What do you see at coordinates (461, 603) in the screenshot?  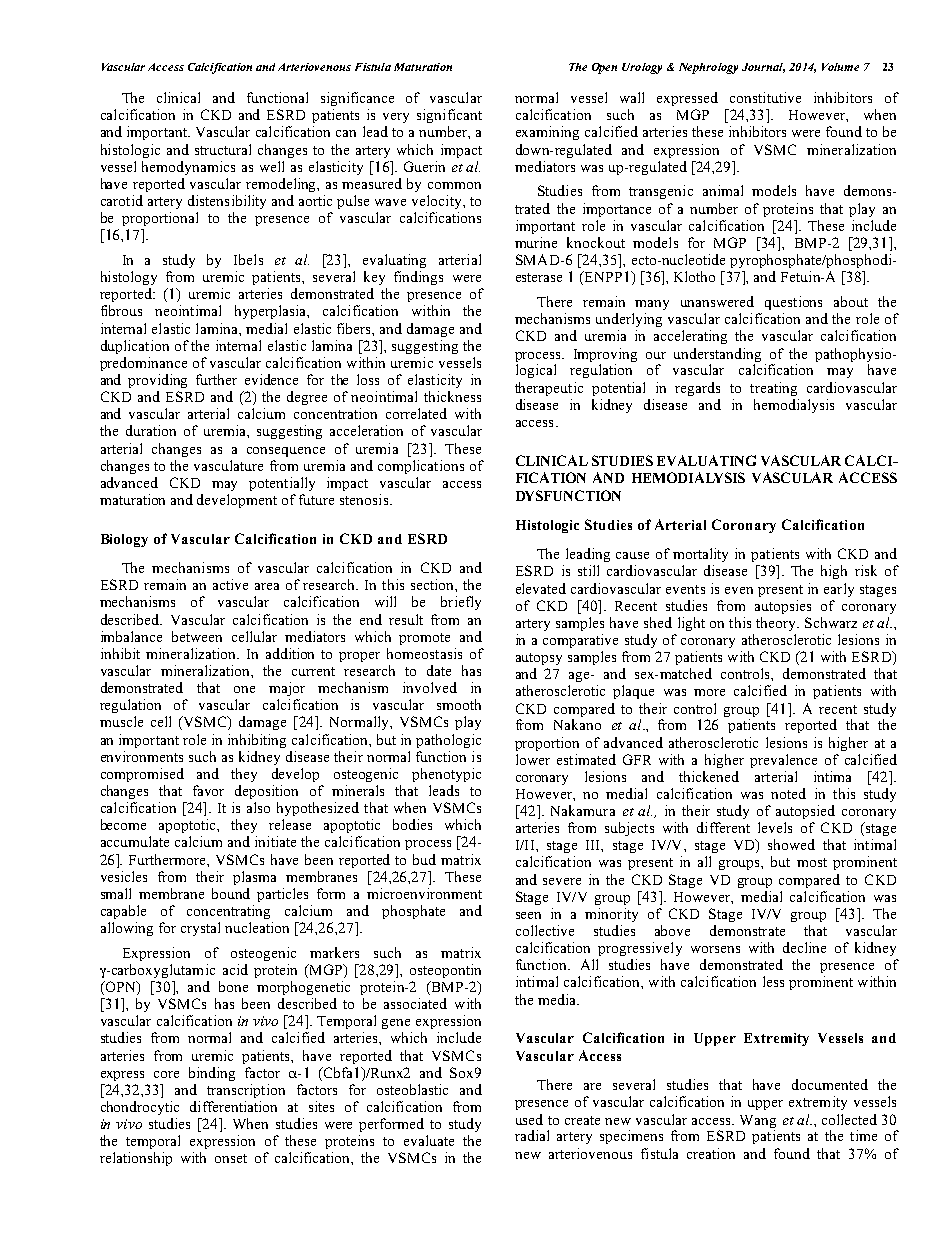 I see `briefly` at bounding box center [461, 603].
